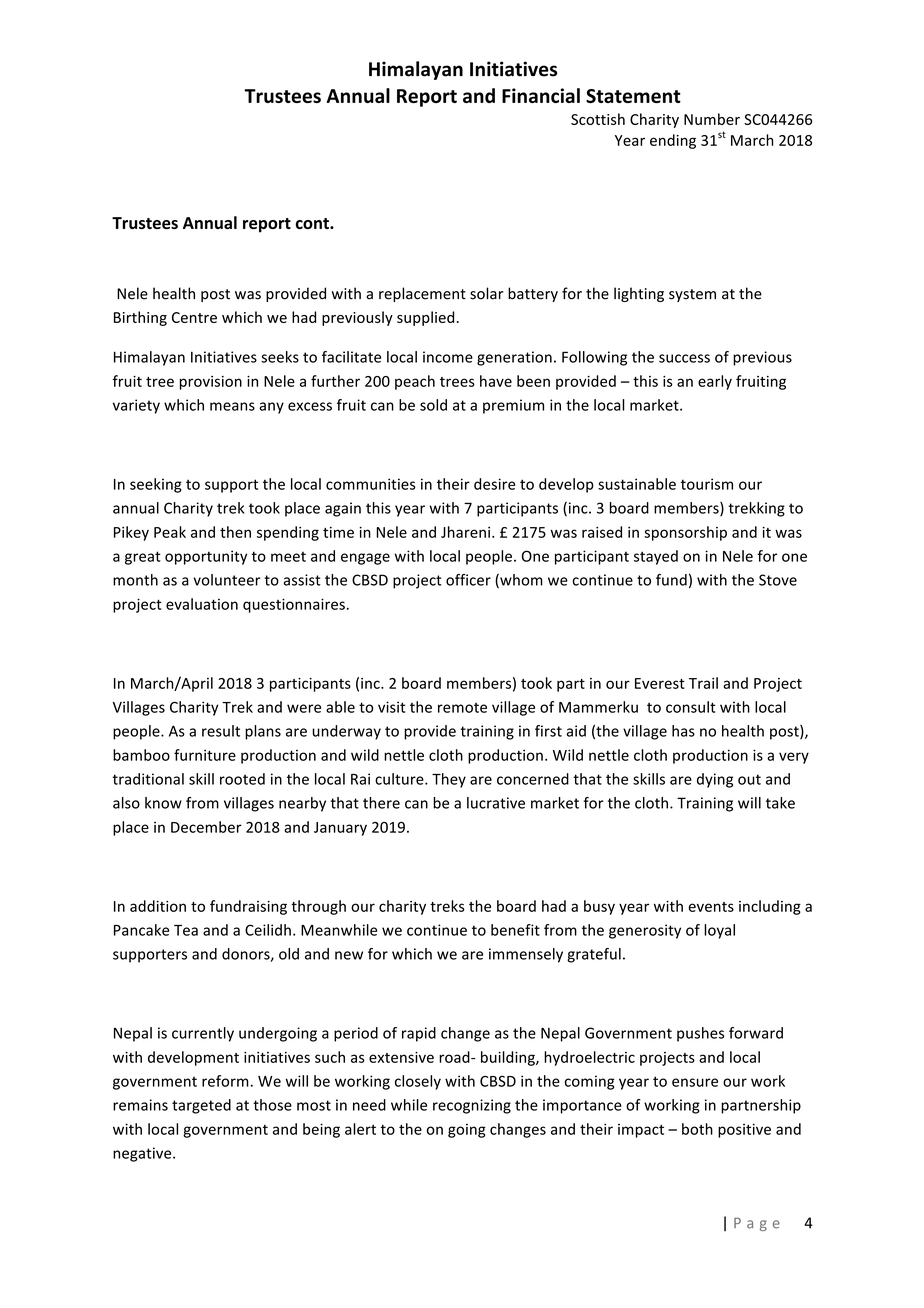 This screenshot has width=924, height=1308. I want to click on Number, so click(712, 119).
